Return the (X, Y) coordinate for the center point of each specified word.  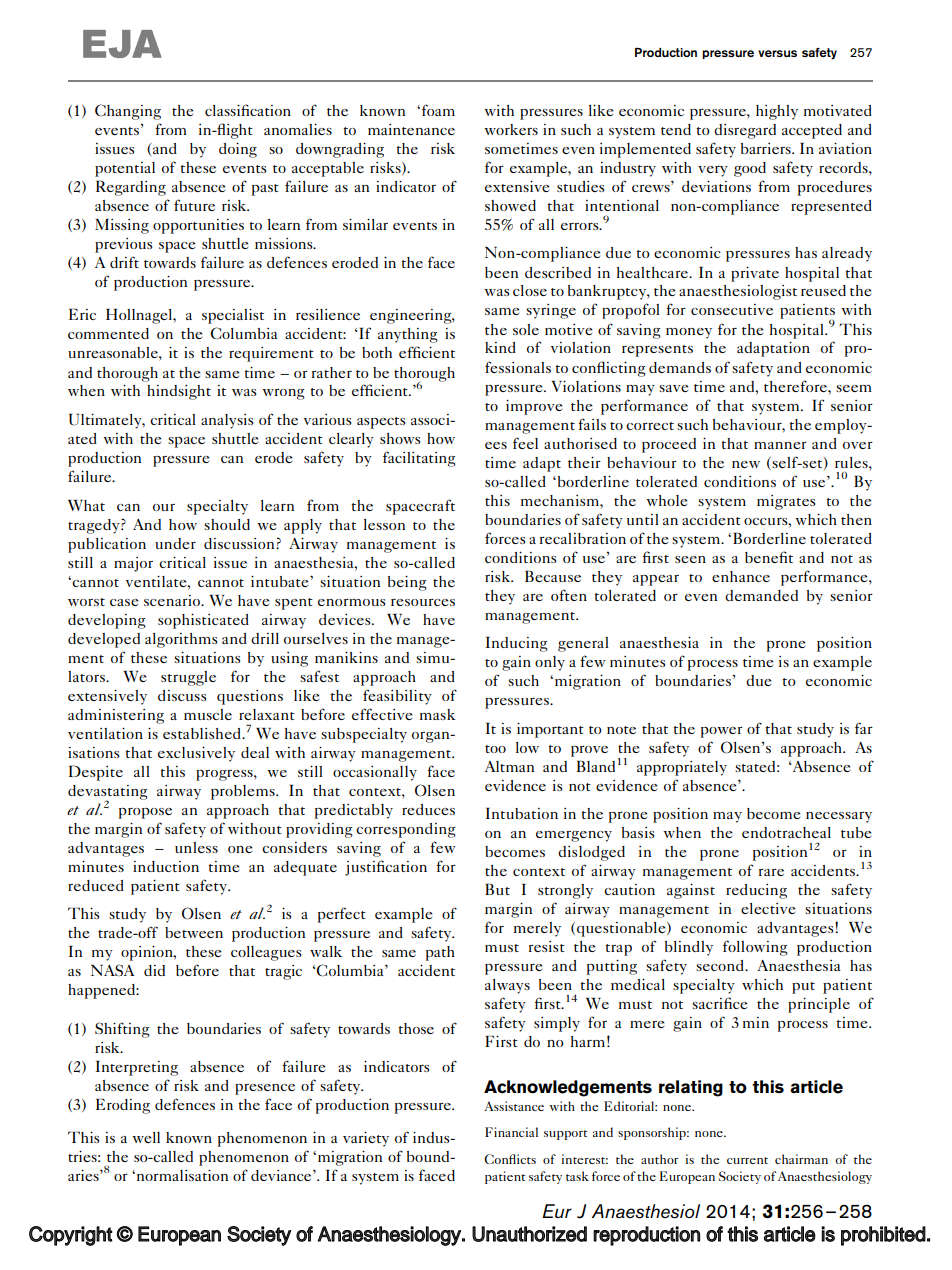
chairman (801, 1159)
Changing (128, 112)
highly (777, 112)
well (146, 1137)
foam (438, 110)
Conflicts (510, 1159)
